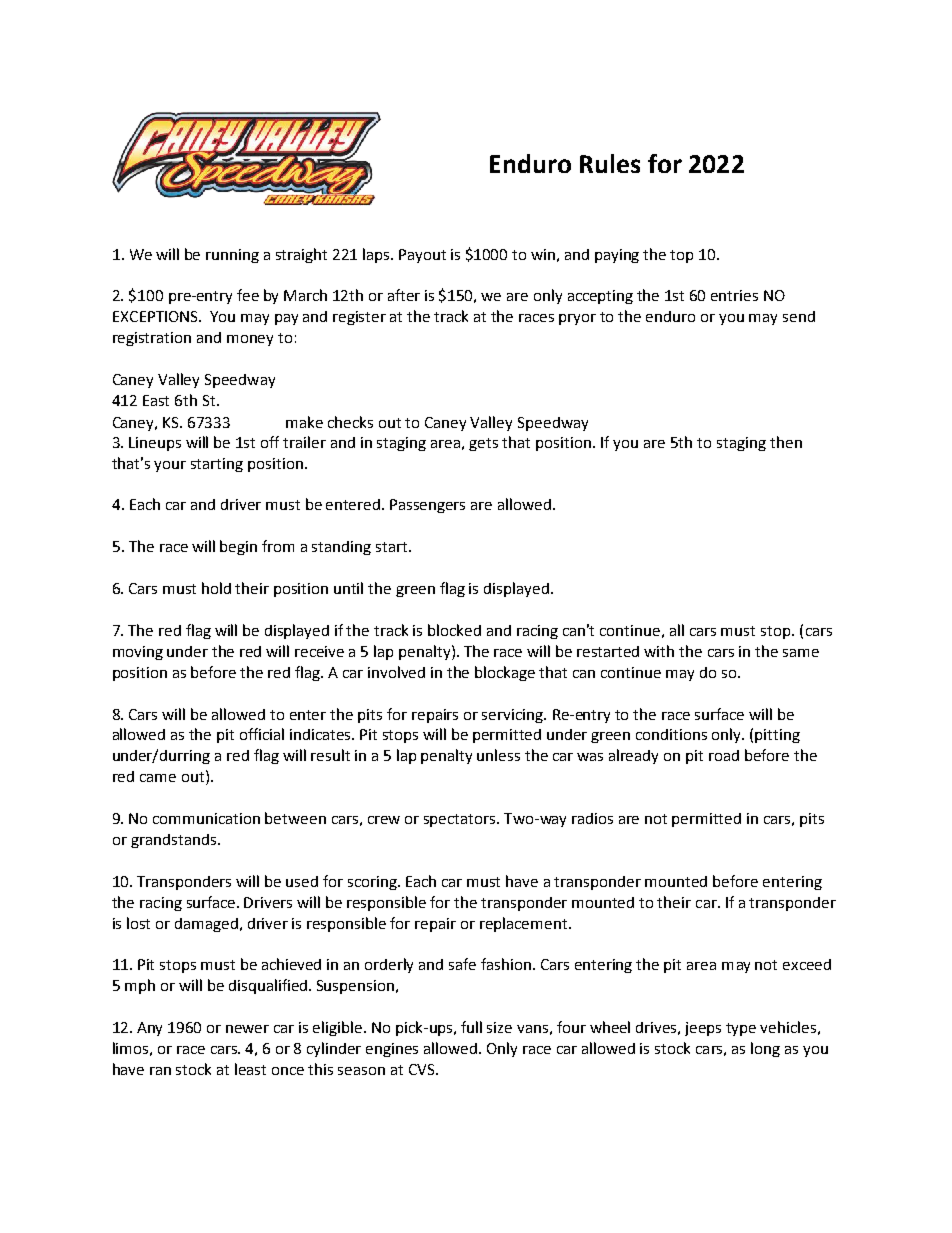  Describe the element at coordinates (461, 820) in the screenshot. I see `spectators` at that location.
